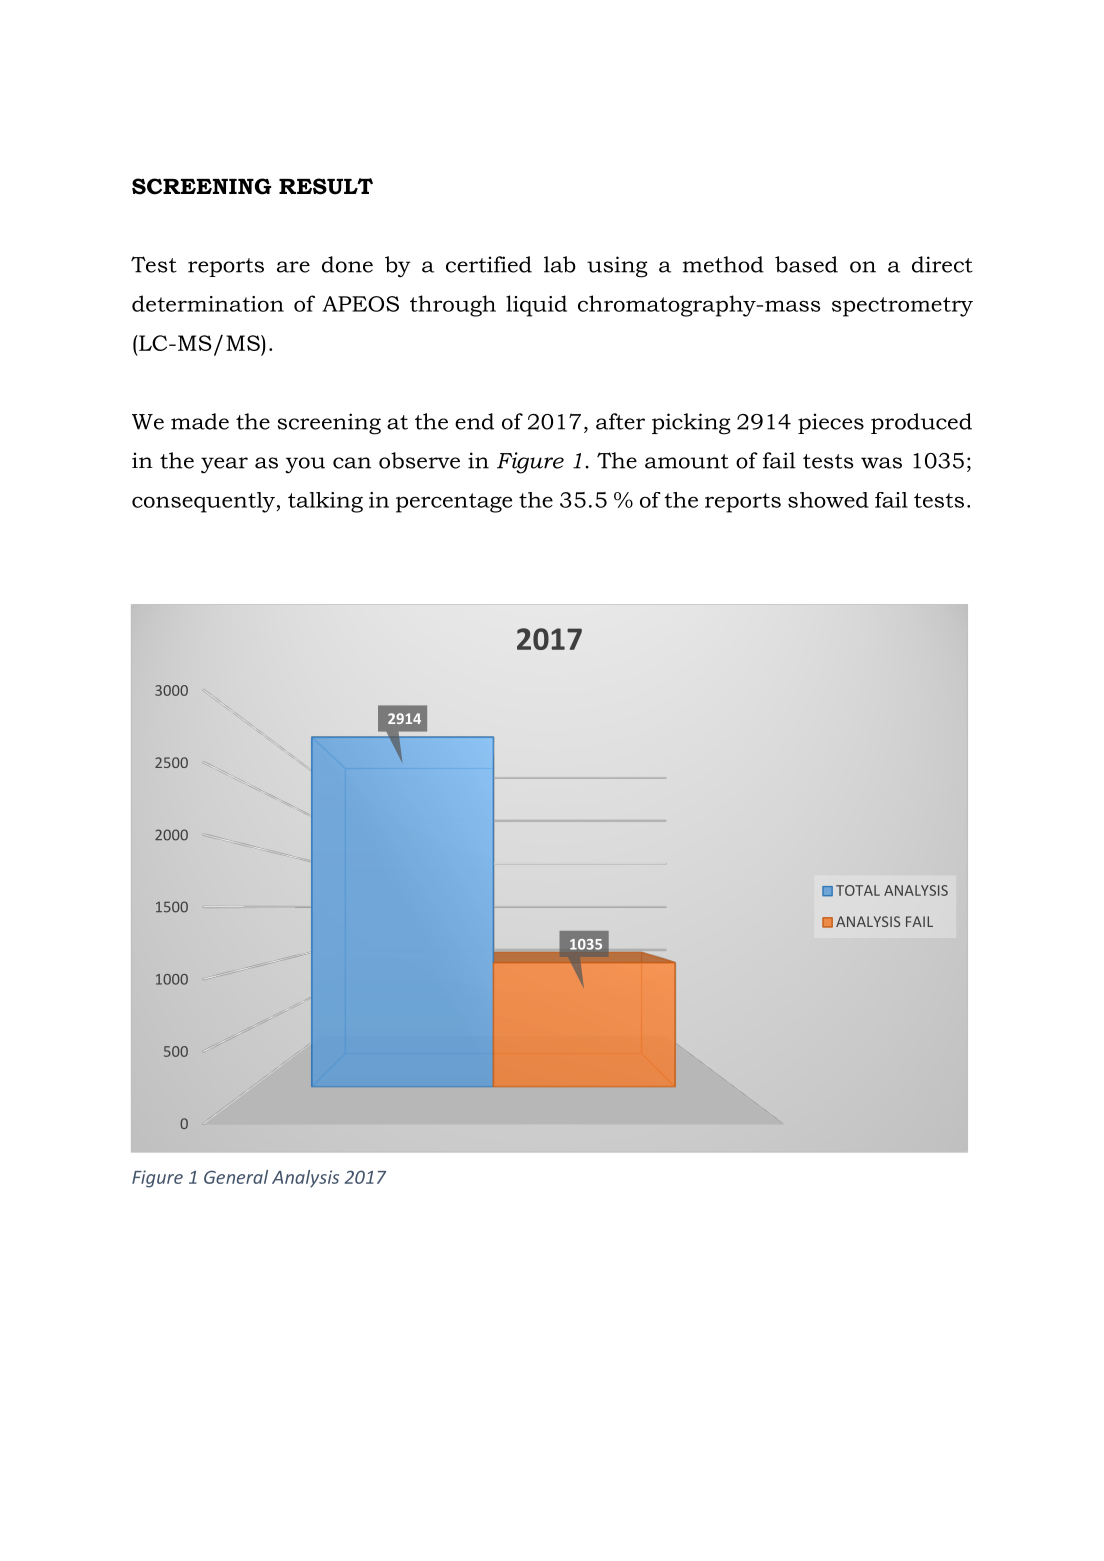 This image has height=1561, width=1104. Describe the element at coordinates (325, 502) in the image. I see `talking` at that location.
